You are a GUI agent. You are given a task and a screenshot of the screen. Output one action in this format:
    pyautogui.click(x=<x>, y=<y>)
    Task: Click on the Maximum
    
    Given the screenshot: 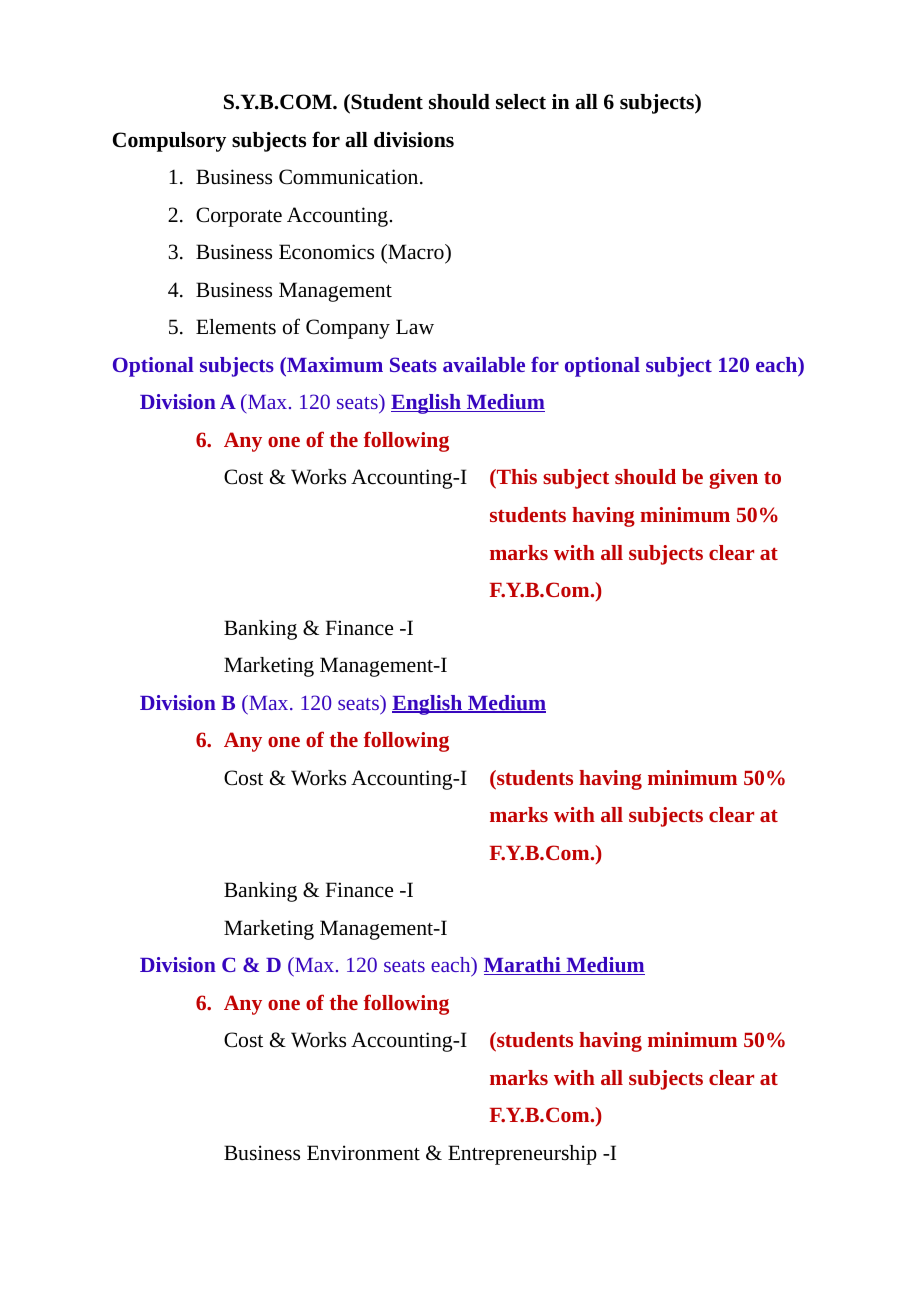 What is the action you would take?
    pyautogui.click(x=334, y=364)
